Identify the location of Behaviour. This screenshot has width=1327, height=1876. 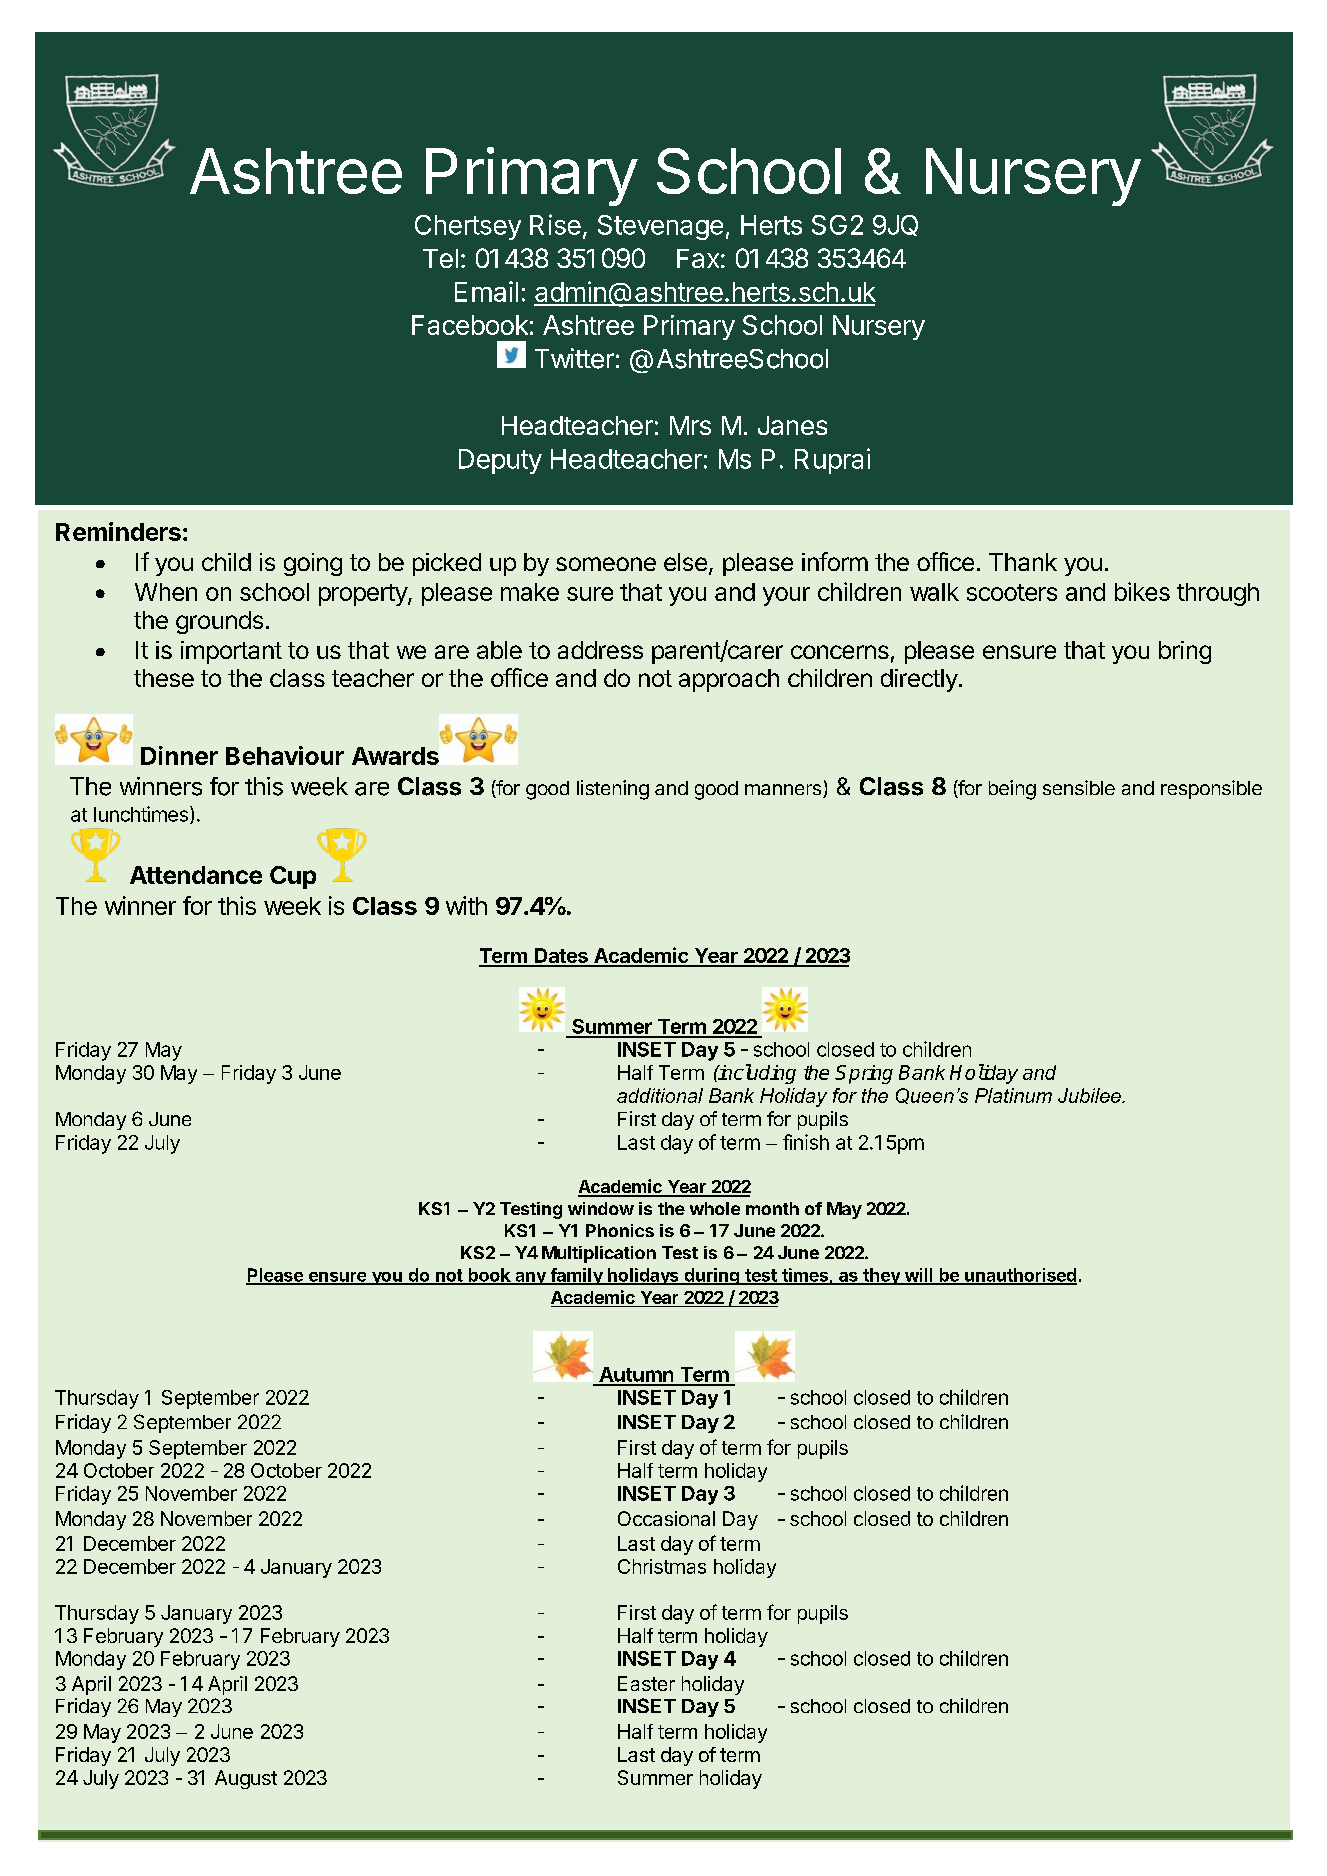
(285, 755).
